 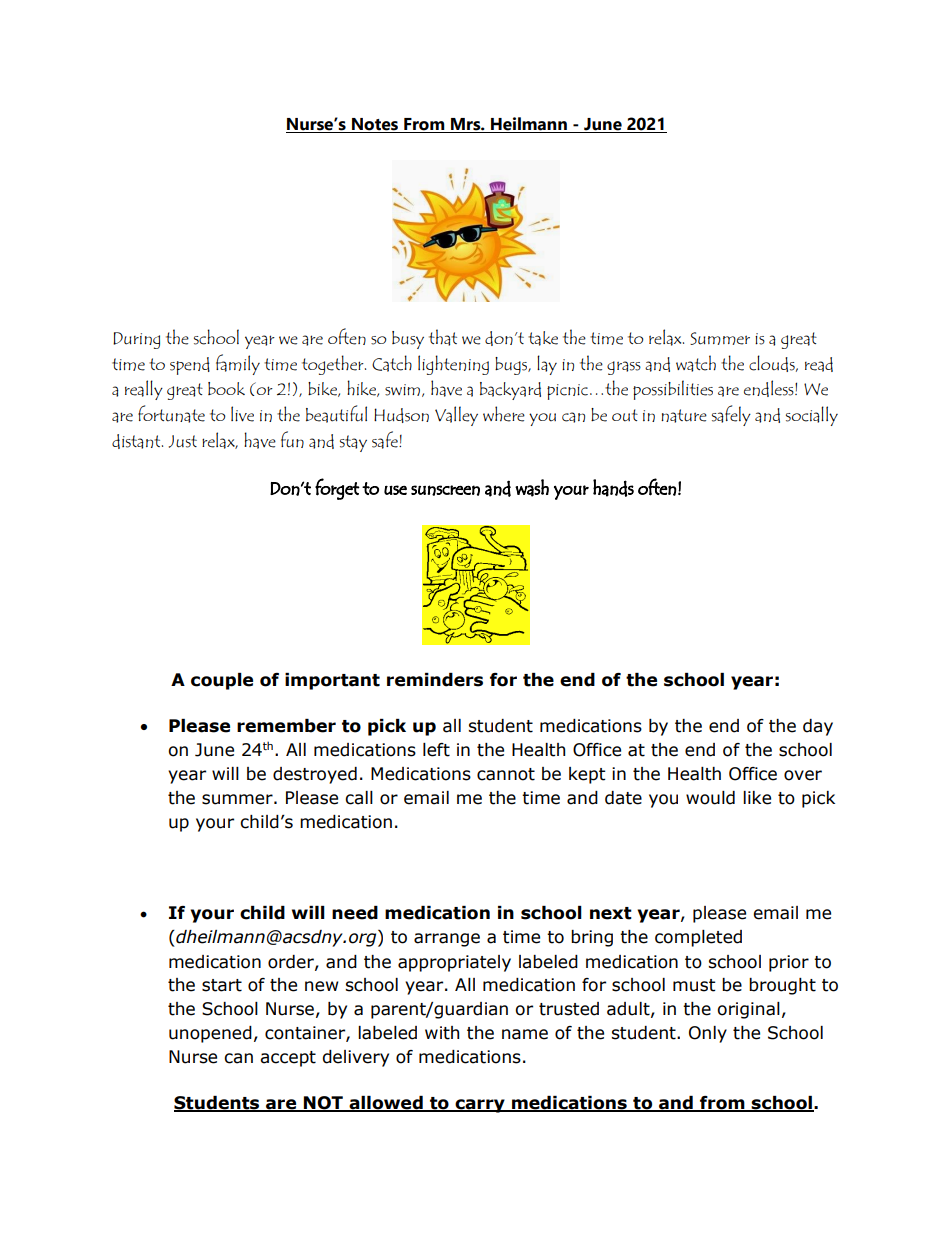 I want to click on clouds, so click(x=773, y=363).
